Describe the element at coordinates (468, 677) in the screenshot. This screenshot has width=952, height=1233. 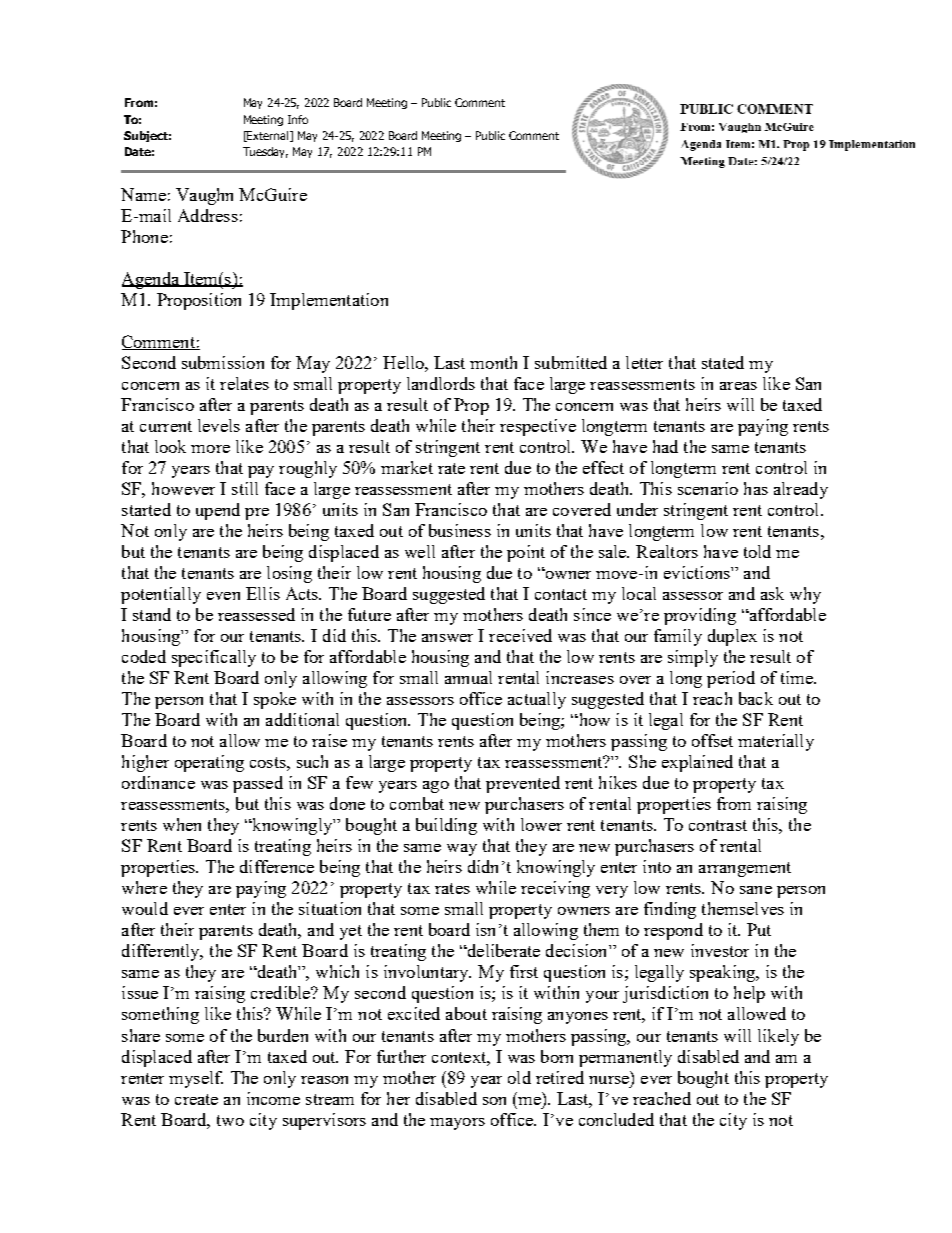
I see `annual` at that location.
